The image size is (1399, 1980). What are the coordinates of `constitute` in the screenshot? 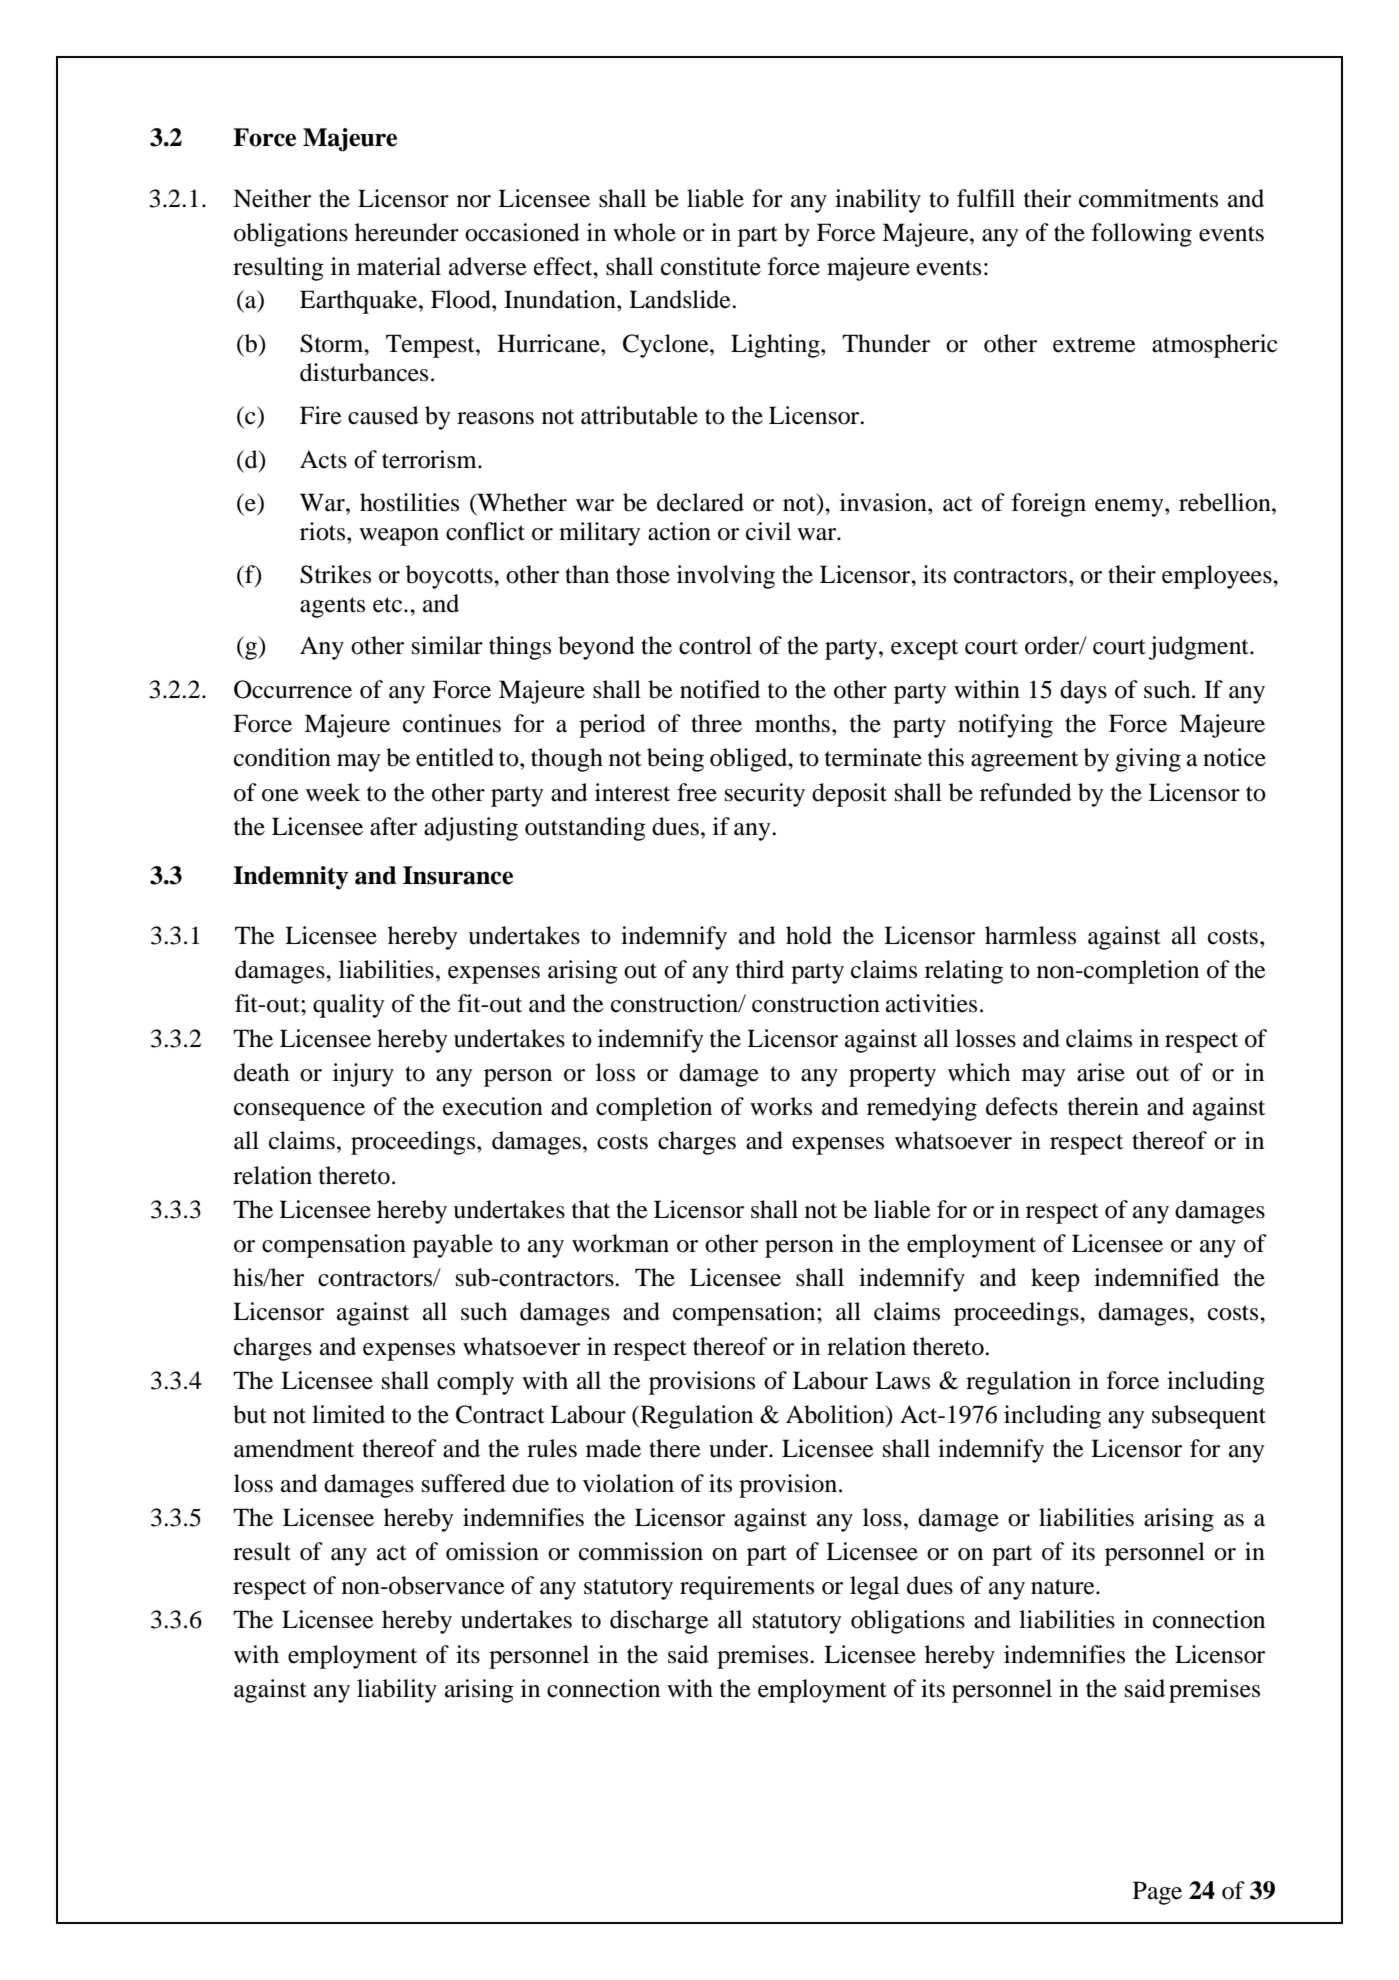 It's located at (711, 266).
